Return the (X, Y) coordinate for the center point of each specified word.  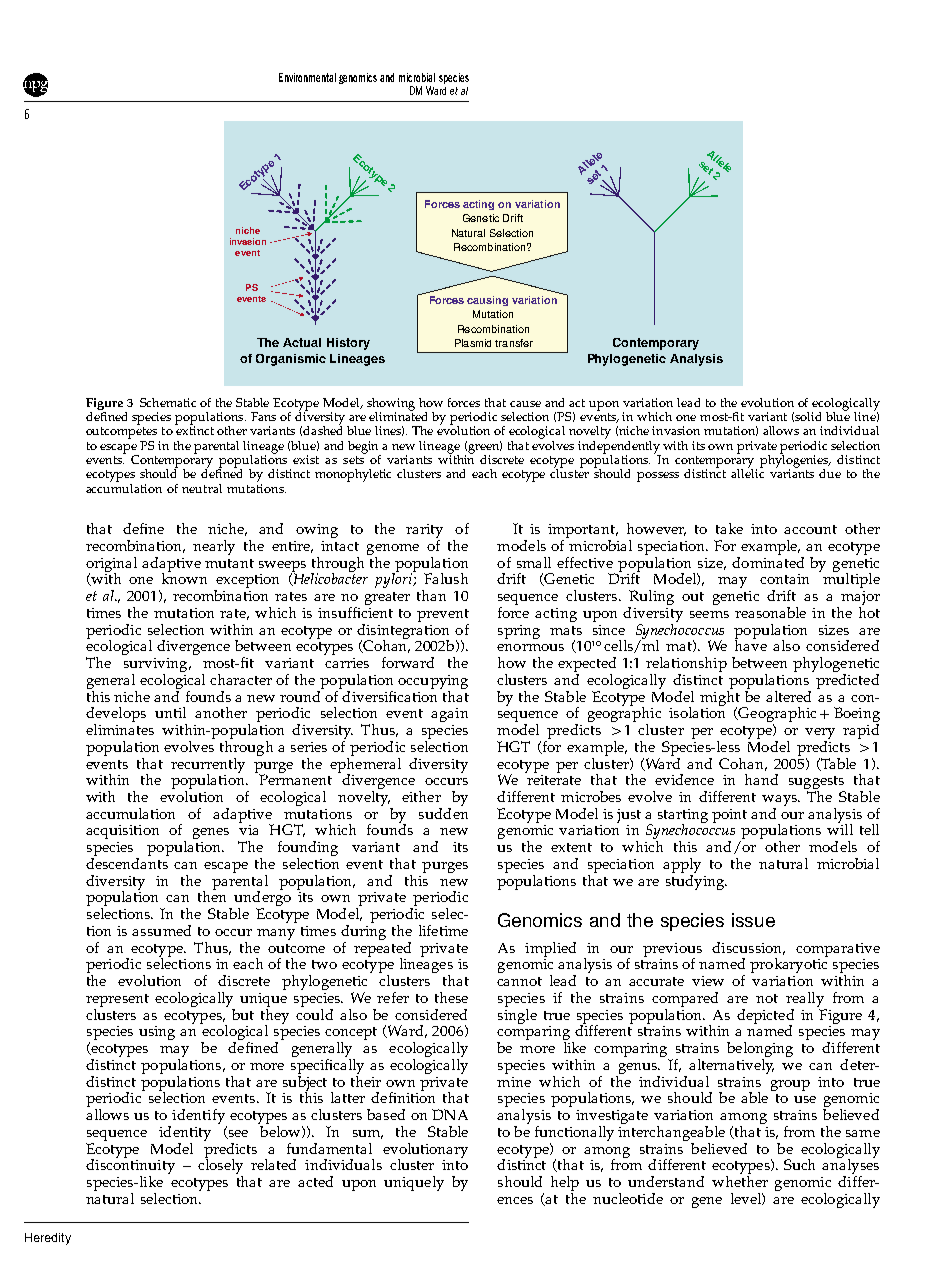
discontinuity (130, 1167)
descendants (127, 863)
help (565, 1185)
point (729, 816)
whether (740, 1181)
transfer (514, 343)
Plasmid (473, 343)
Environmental (307, 77)
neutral (202, 488)
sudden (443, 812)
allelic (747, 472)
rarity (424, 532)
